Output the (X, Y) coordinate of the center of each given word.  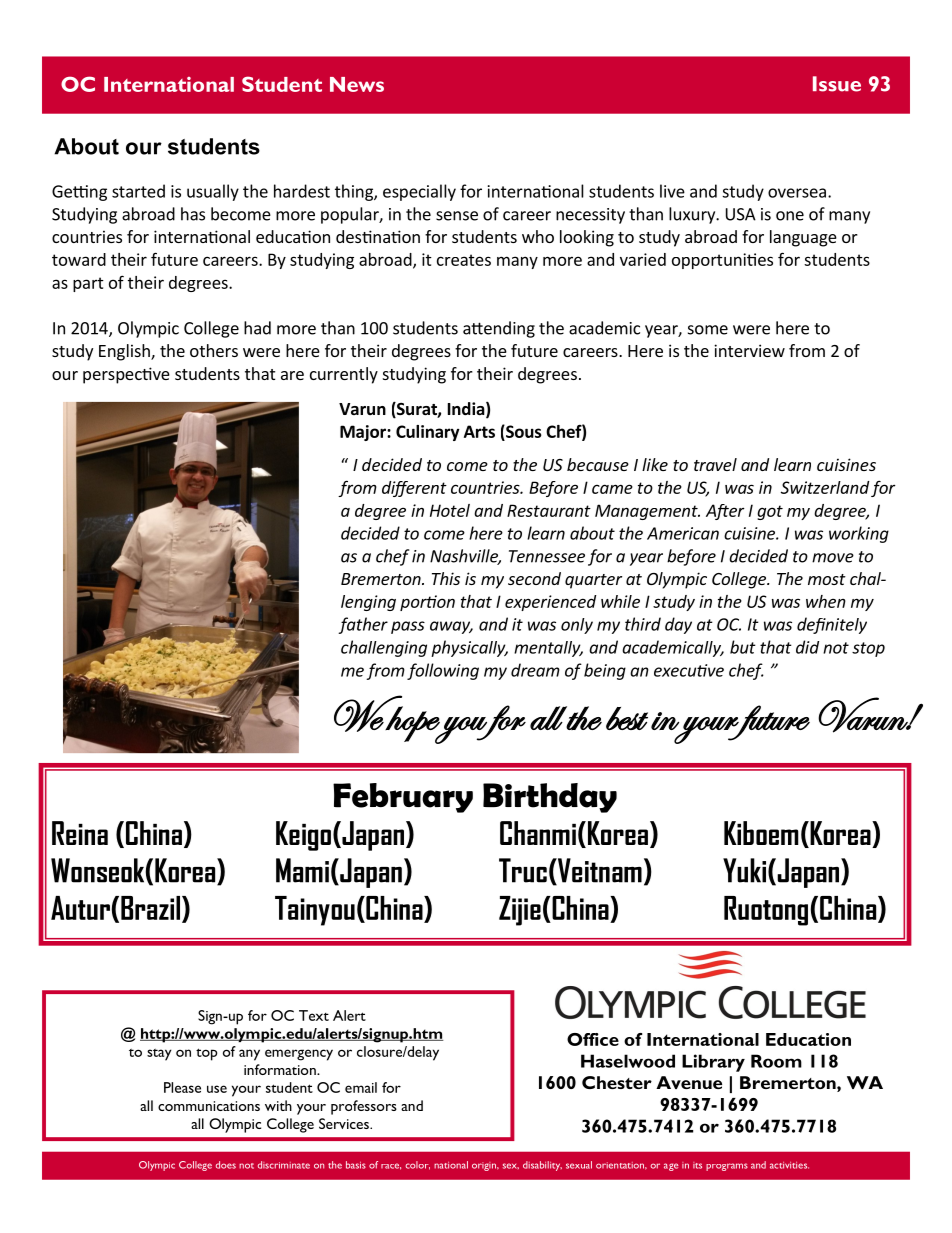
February (403, 798)
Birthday (550, 798)
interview (749, 350)
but (743, 647)
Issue (837, 84)
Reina (80, 833)
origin (485, 1166)
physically (469, 648)
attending (499, 329)
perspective (126, 375)
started (138, 191)
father (363, 625)
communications (209, 1106)
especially (419, 192)
